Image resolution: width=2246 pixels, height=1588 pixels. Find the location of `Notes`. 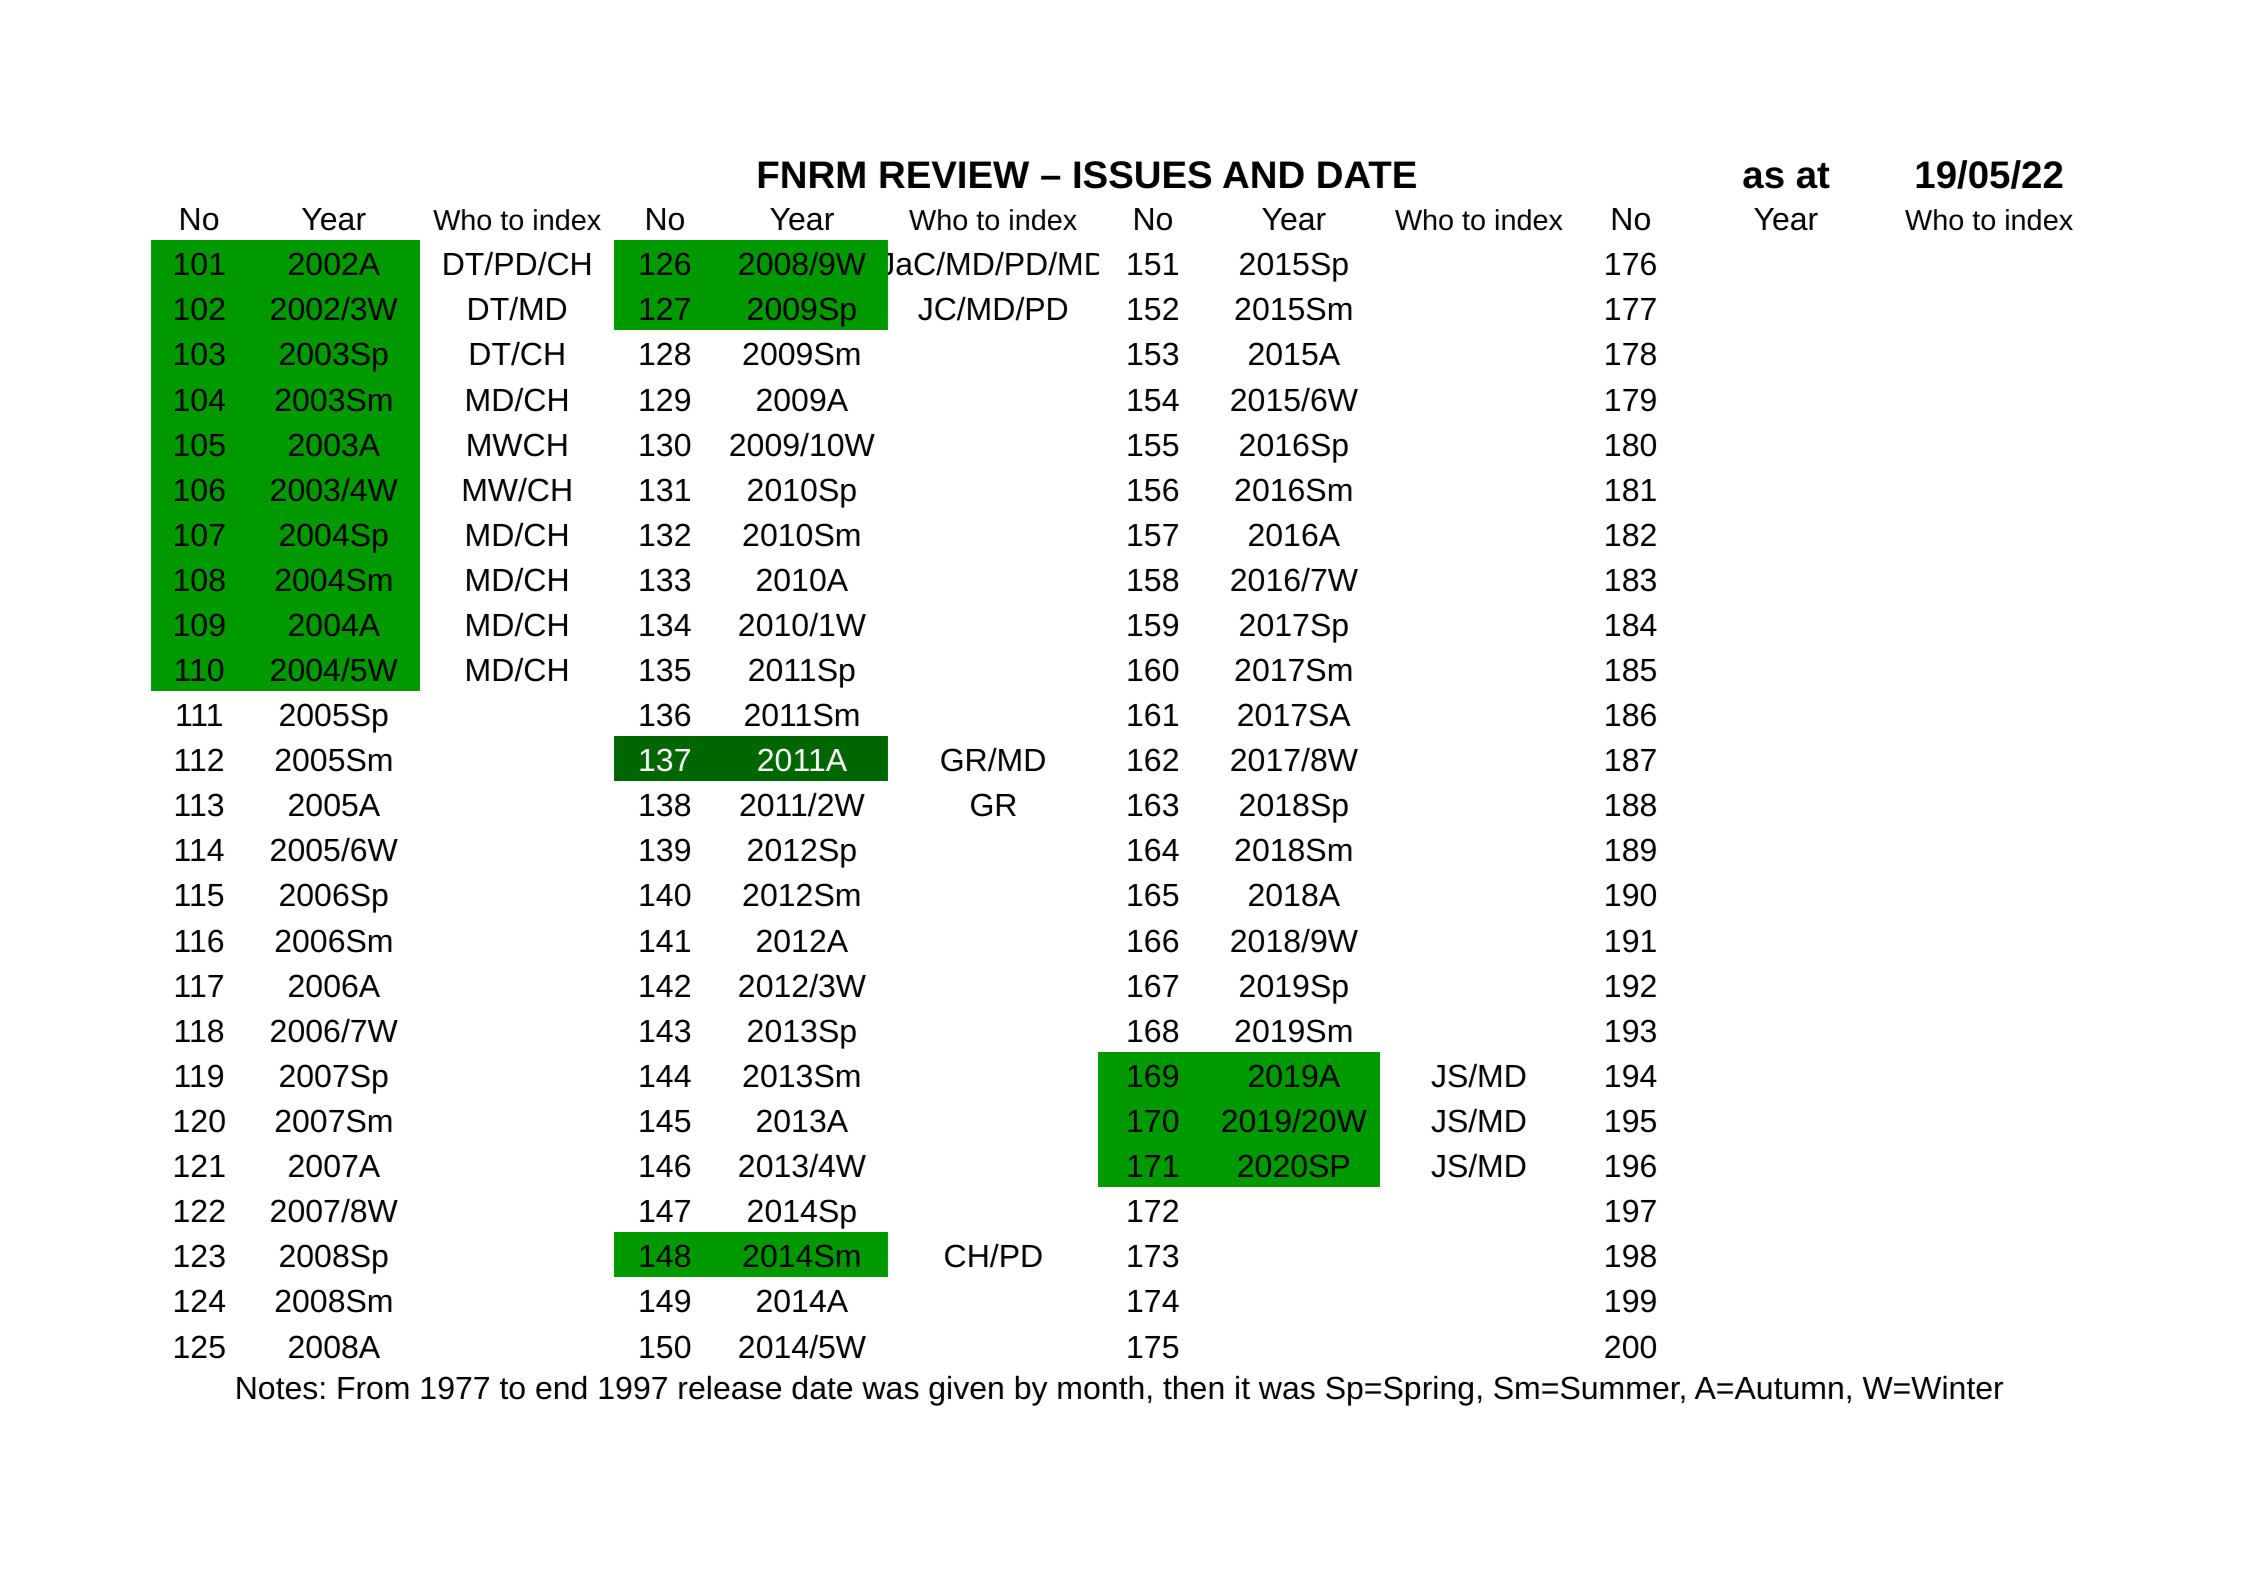

Notes is located at coordinates (277, 1388).
